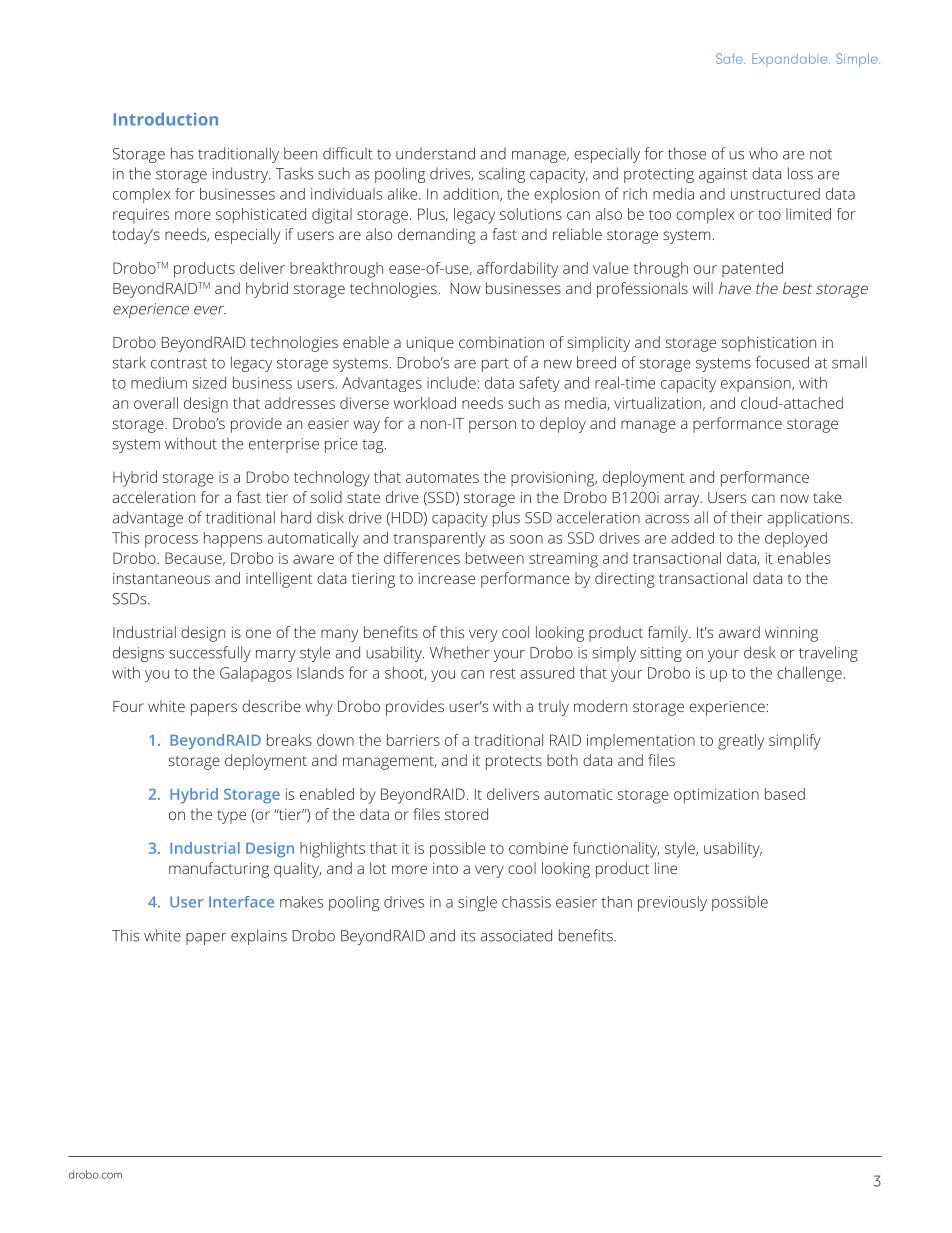 The height and width of the screenshot is (1233, 952). I want to click on Introduction, so click(165, 119).
